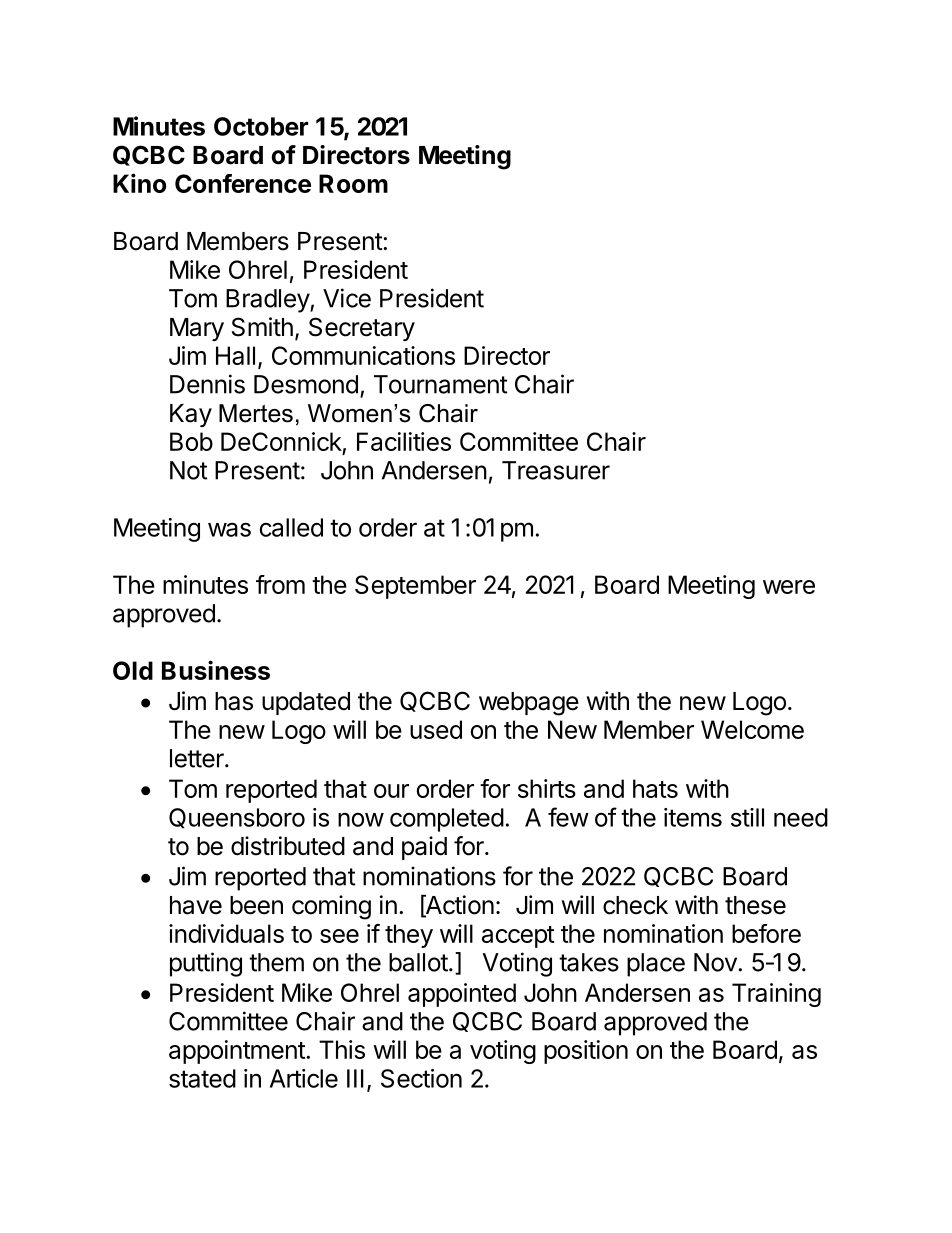  I want to click on Room, so click(353, 183).
